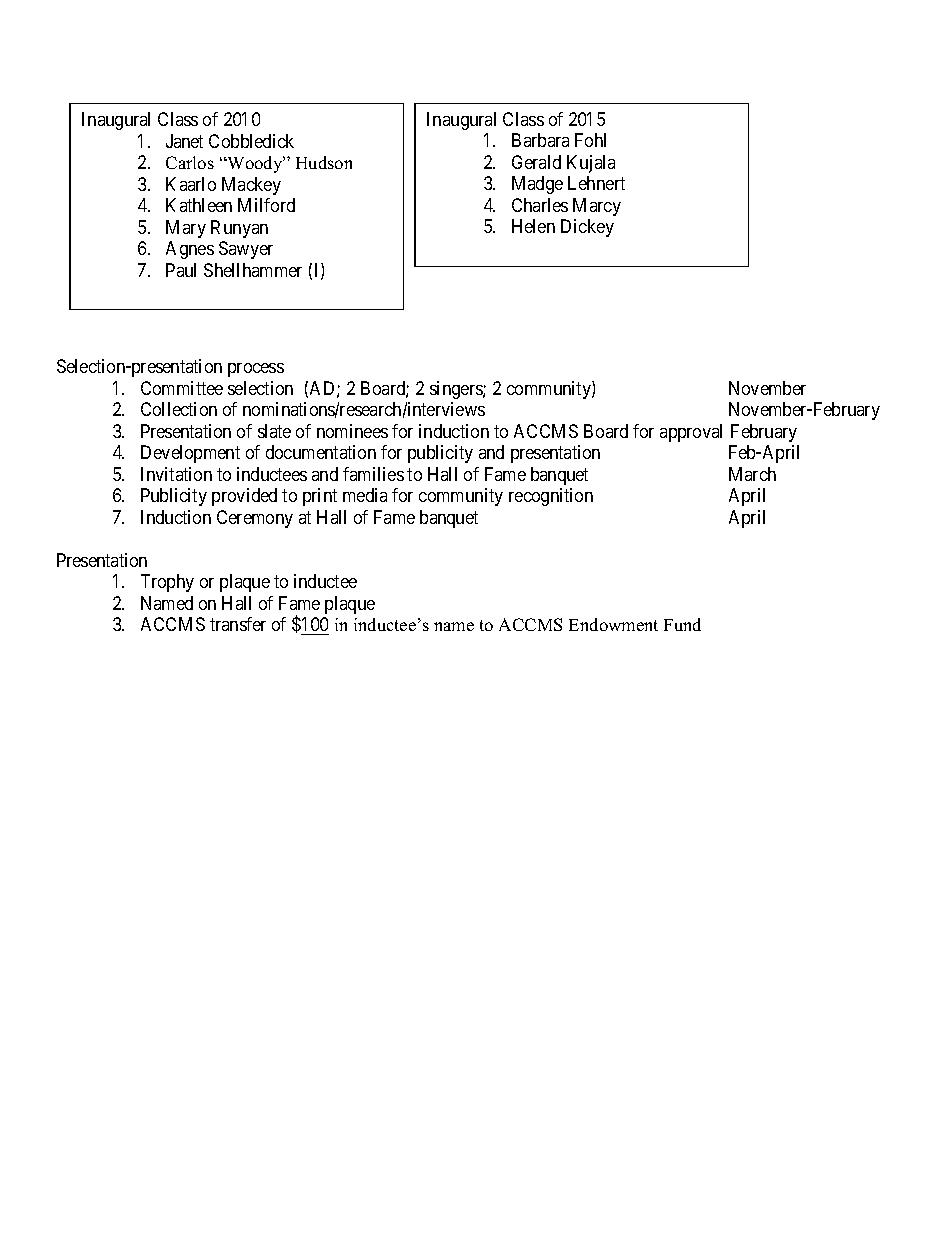  What do you see at coordinates (238, 624) in the document?
I see `transfer` at bounding box center [238, 624].
